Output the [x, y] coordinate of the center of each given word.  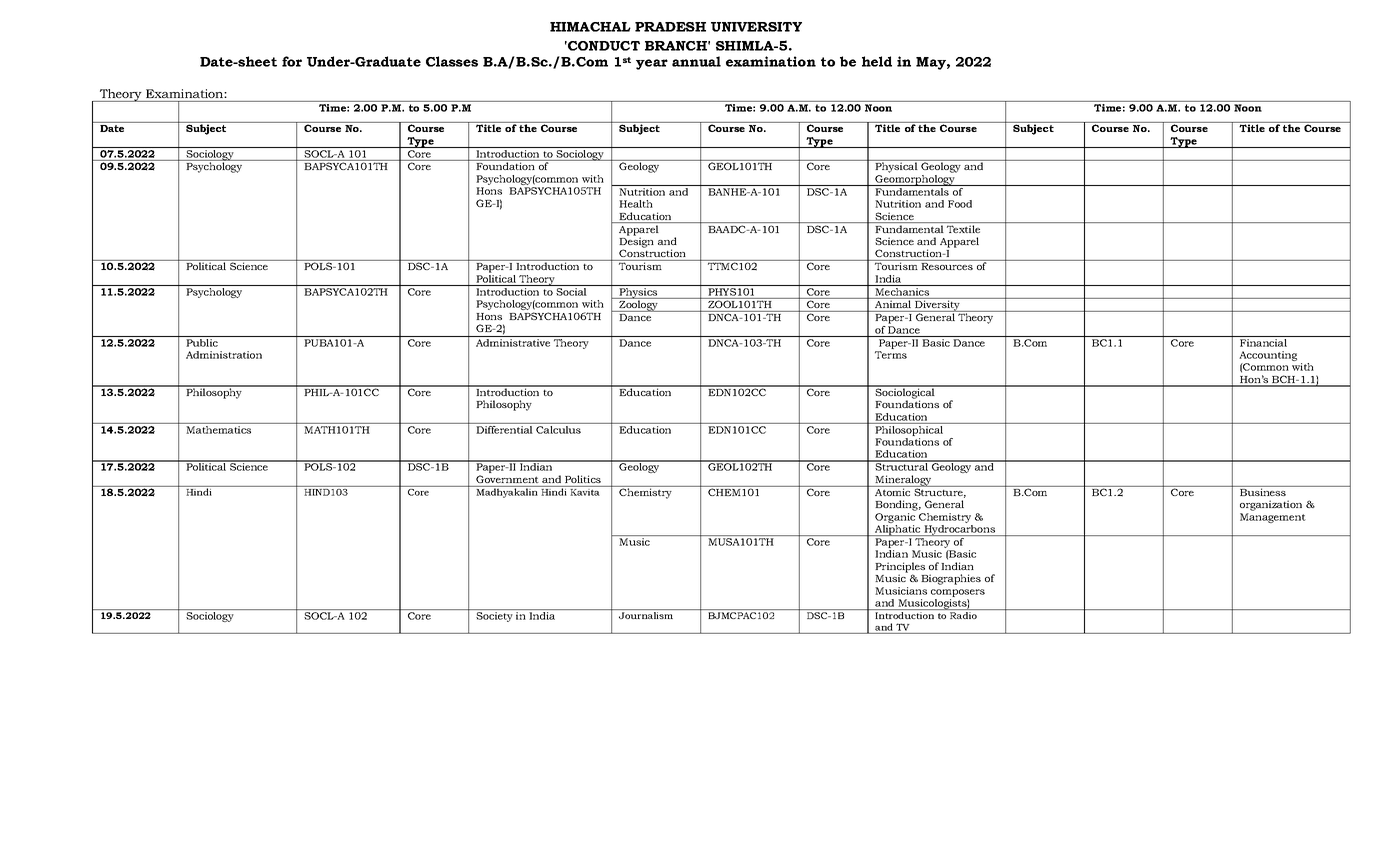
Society [494, 617]
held [877, 61]
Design [636, 242]
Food [960, 204]
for [292, 61]
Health [636, 204]
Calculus [558, 430]
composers [958, 593]
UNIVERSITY [756, 27]
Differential [504, 430]
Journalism [646, 615]
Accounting [1268, 357]
